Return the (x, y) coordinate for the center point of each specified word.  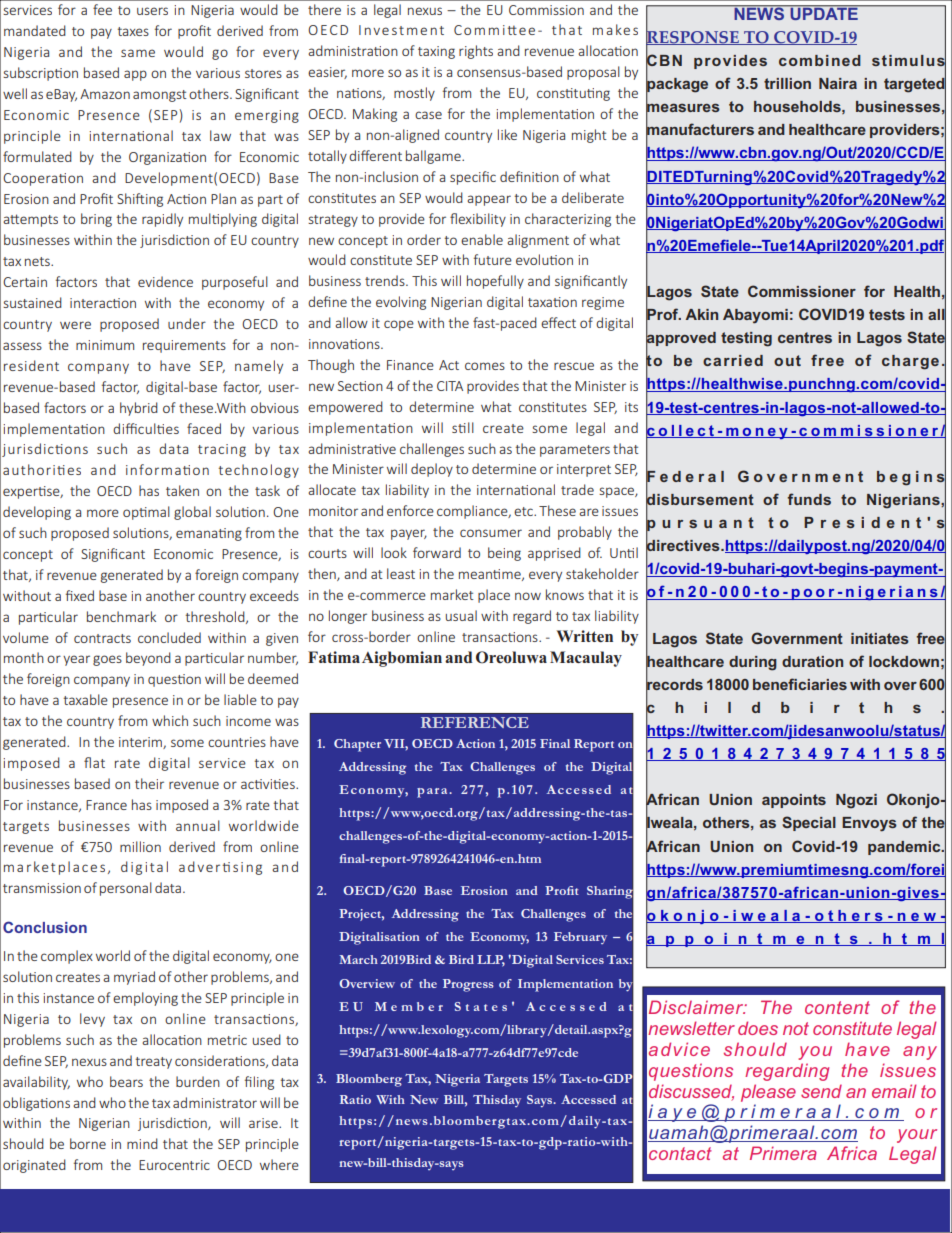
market (452, 594)
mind (142, 1143)
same (138, 53)
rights (476, 52)
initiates (880, 638)
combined (820, 60)
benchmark (121, 616)
